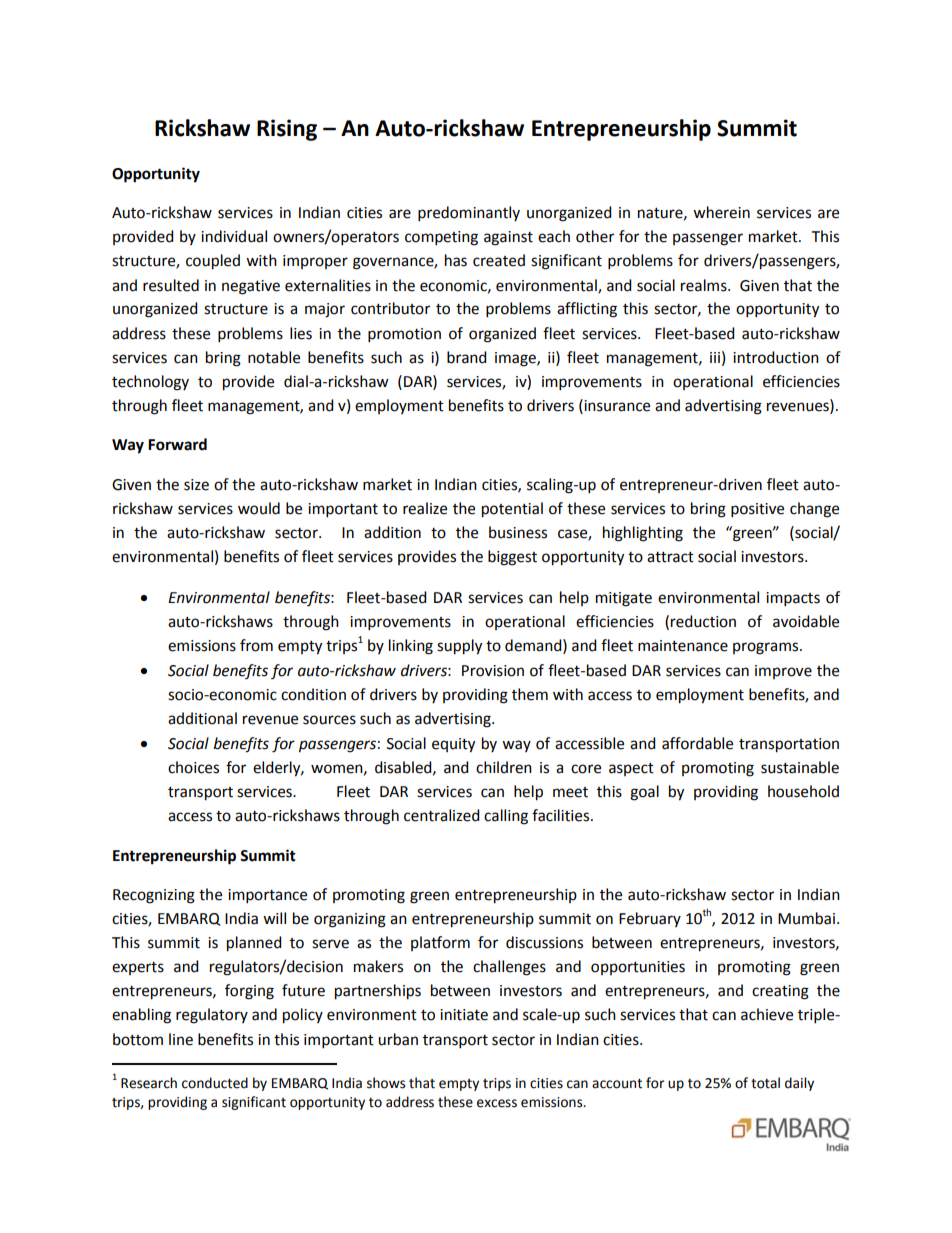  I want to click on technology, so click(150, 383).
